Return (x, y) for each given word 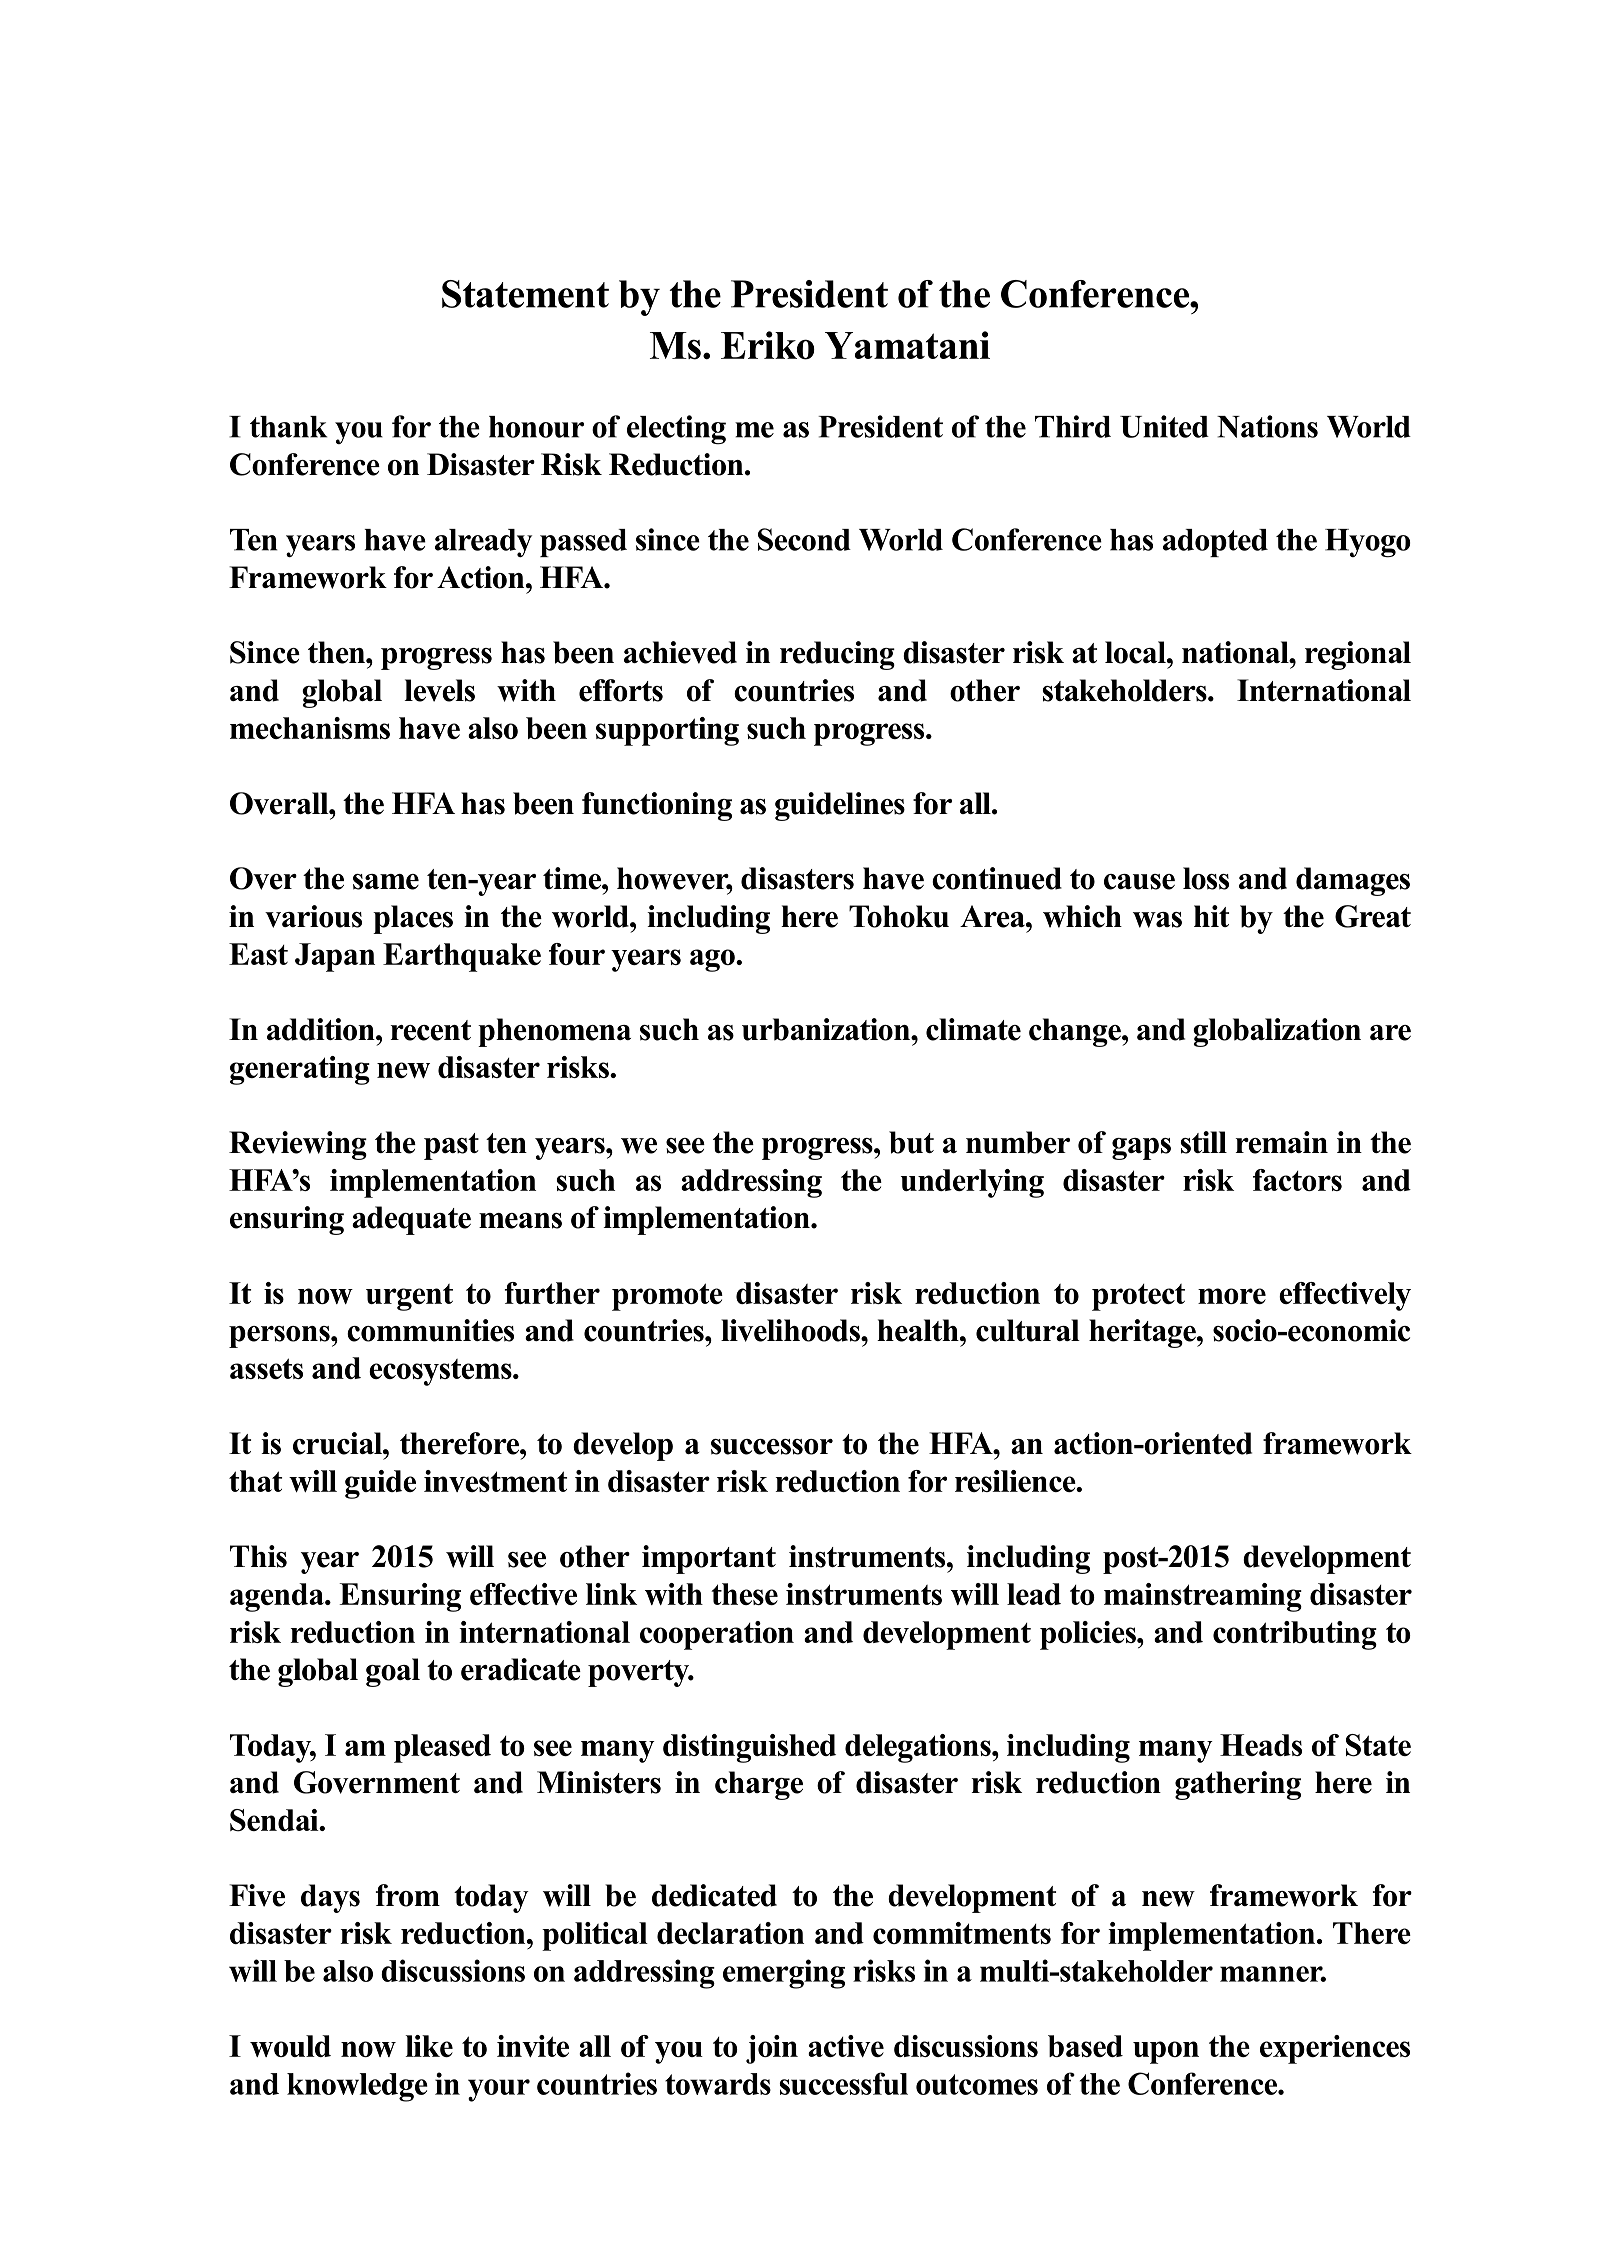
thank (288, 427)
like (429, 2046)
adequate (411, 1220)
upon (1166, 2052)
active (846, 2046)
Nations (1267, 426)
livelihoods (791, 1330)
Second (804, 539)
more (1232, 1296)
